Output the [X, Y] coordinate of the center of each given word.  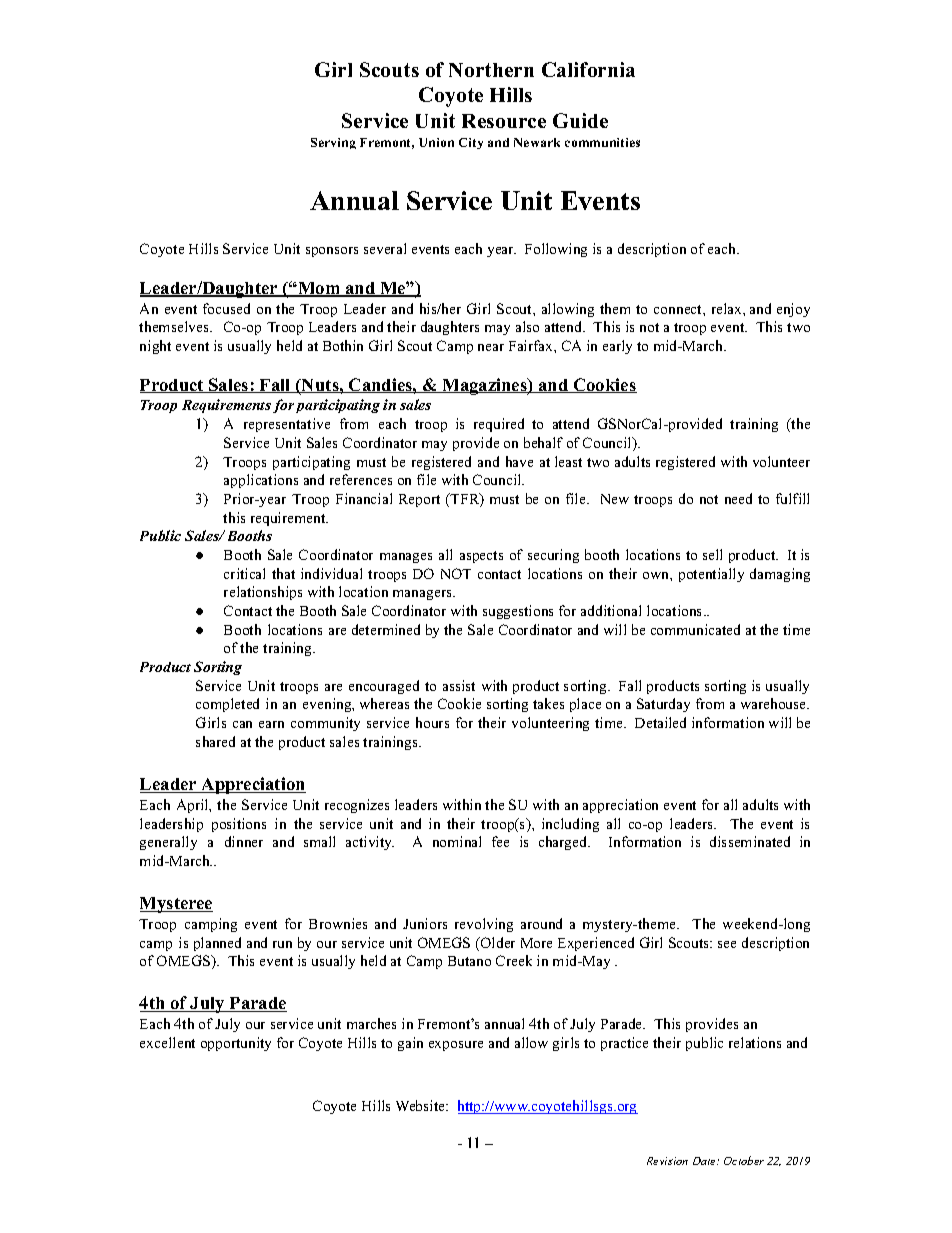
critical [244, 573]
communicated [695, 629]
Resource [504, 121]
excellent [167, 1042]
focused [226, 308]
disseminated [750, 841]
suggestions [518, 612]
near [491, 347]
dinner [244, 841]
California [588, 69]
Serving [333, 143]
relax [728, 308]
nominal [457, 841]
